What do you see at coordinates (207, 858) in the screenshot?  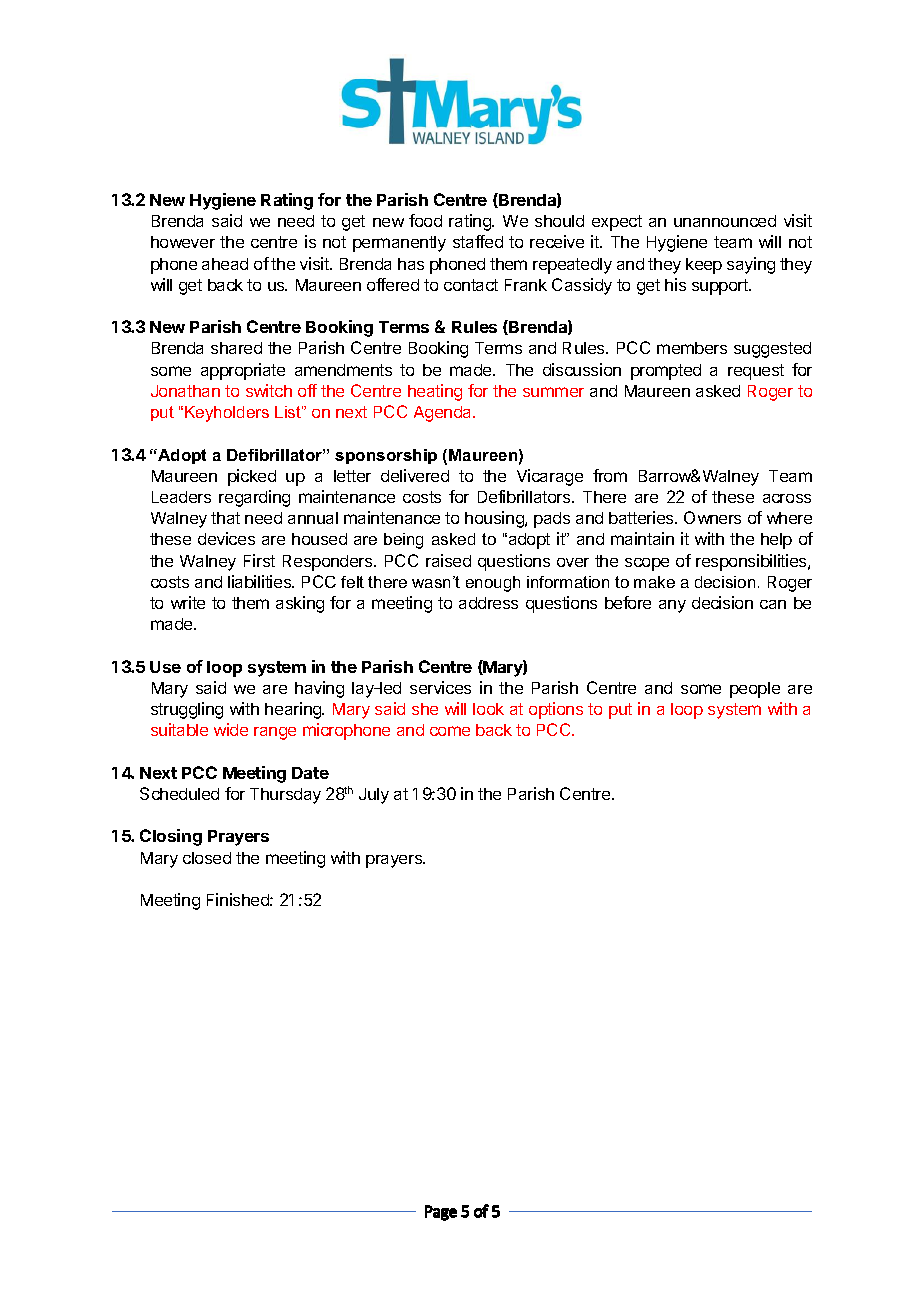 I see `closed` at bounding box center [207, 858].
